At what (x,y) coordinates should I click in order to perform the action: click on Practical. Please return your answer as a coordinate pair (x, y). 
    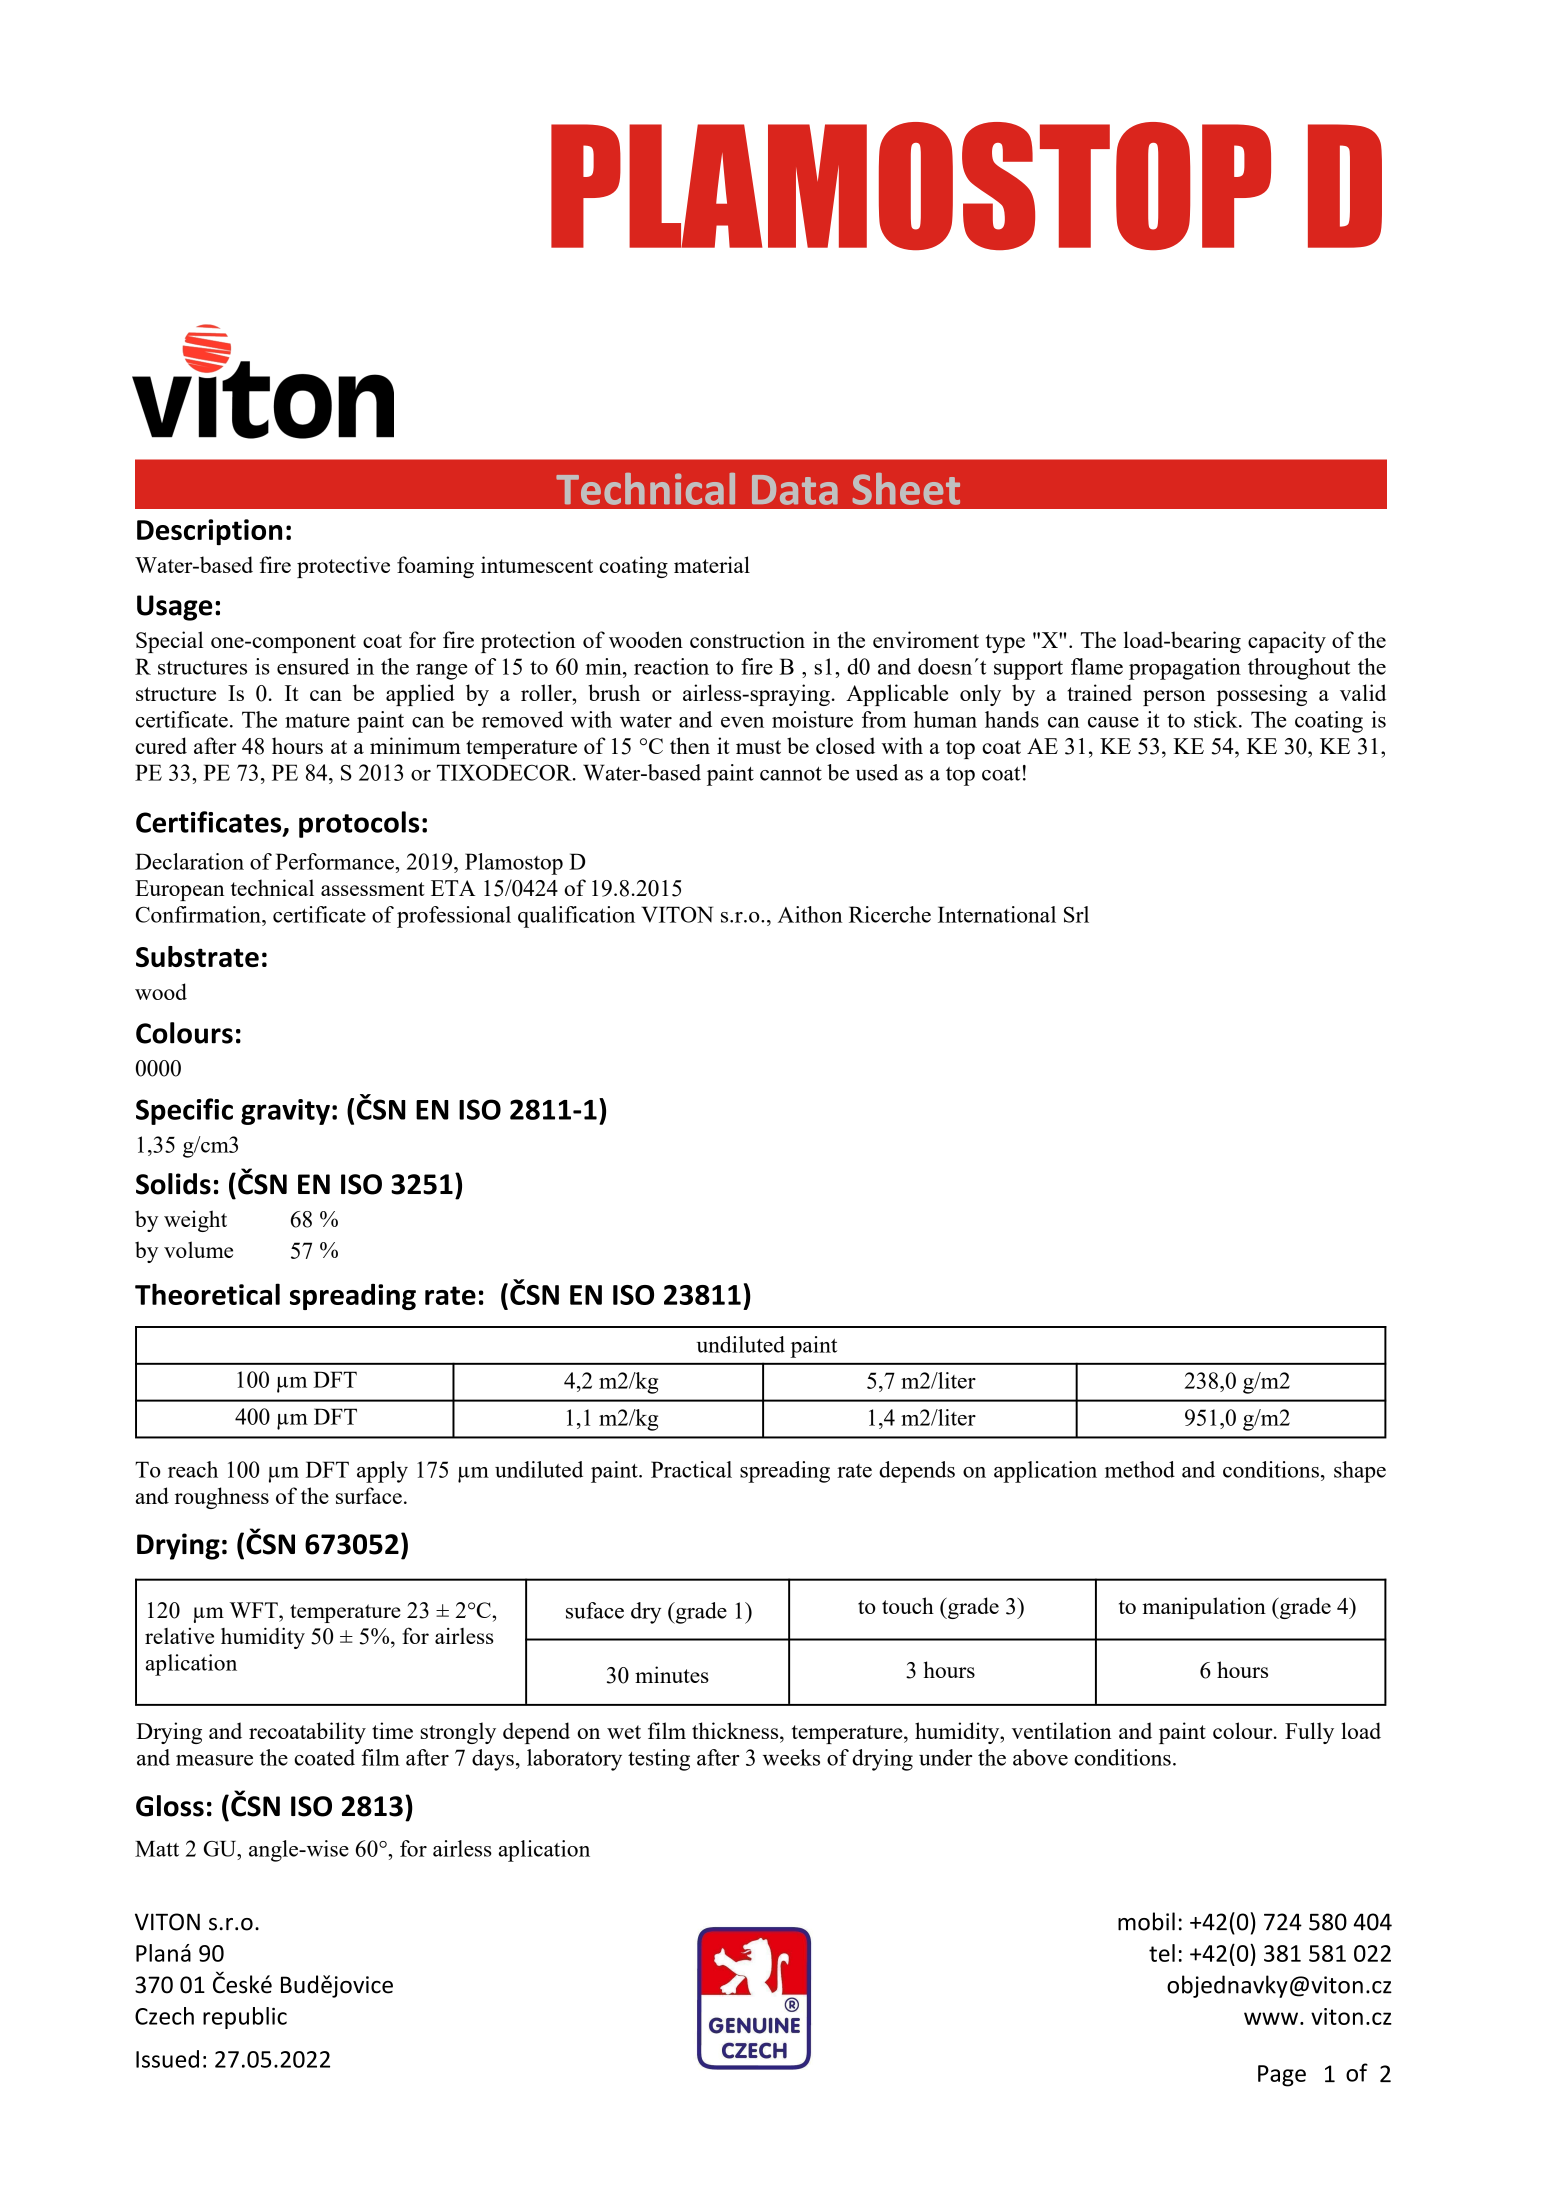
    Looking at the image, I should click on (691, 1469).
